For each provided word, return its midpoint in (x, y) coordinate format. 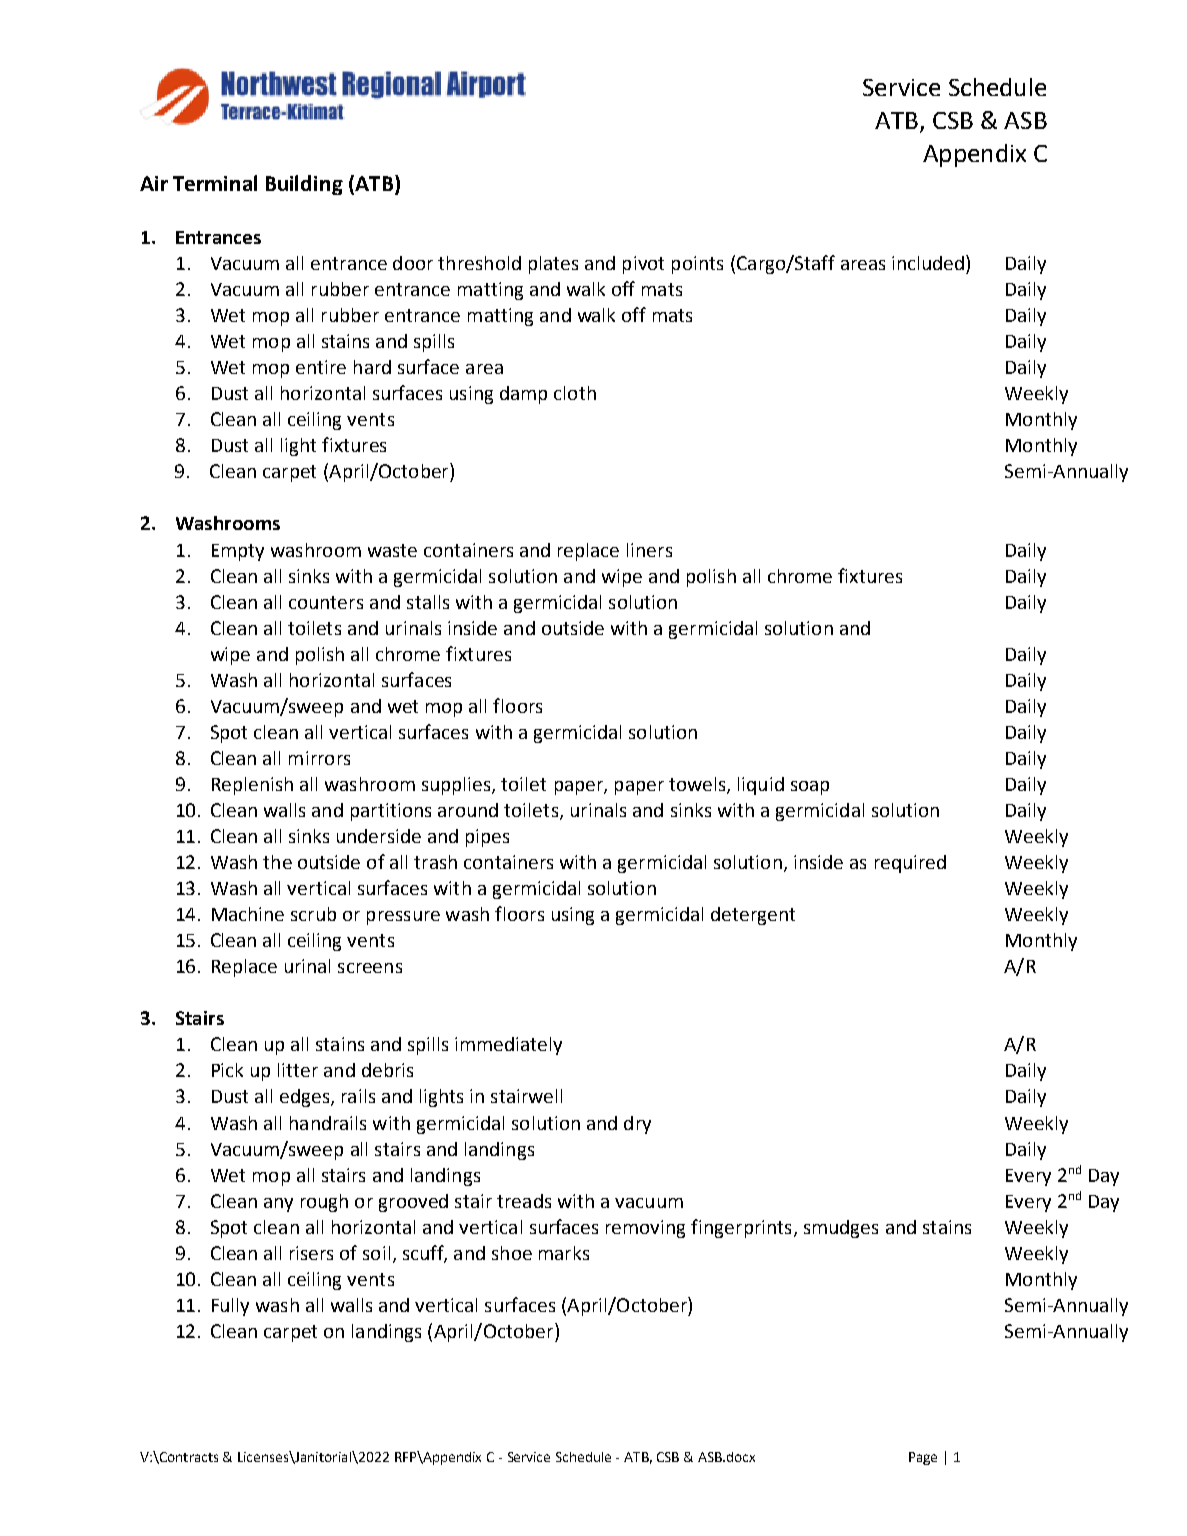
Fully (230, 1307)
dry (637, 1125)
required (910, 864)
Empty (238, 552)
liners (649, 550)
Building (304, 185)
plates (553, 265)
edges (306, 1098)
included (928, 263)
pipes (487, 838)
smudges (841, 1229)
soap (810, 788)
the (277, 862)
